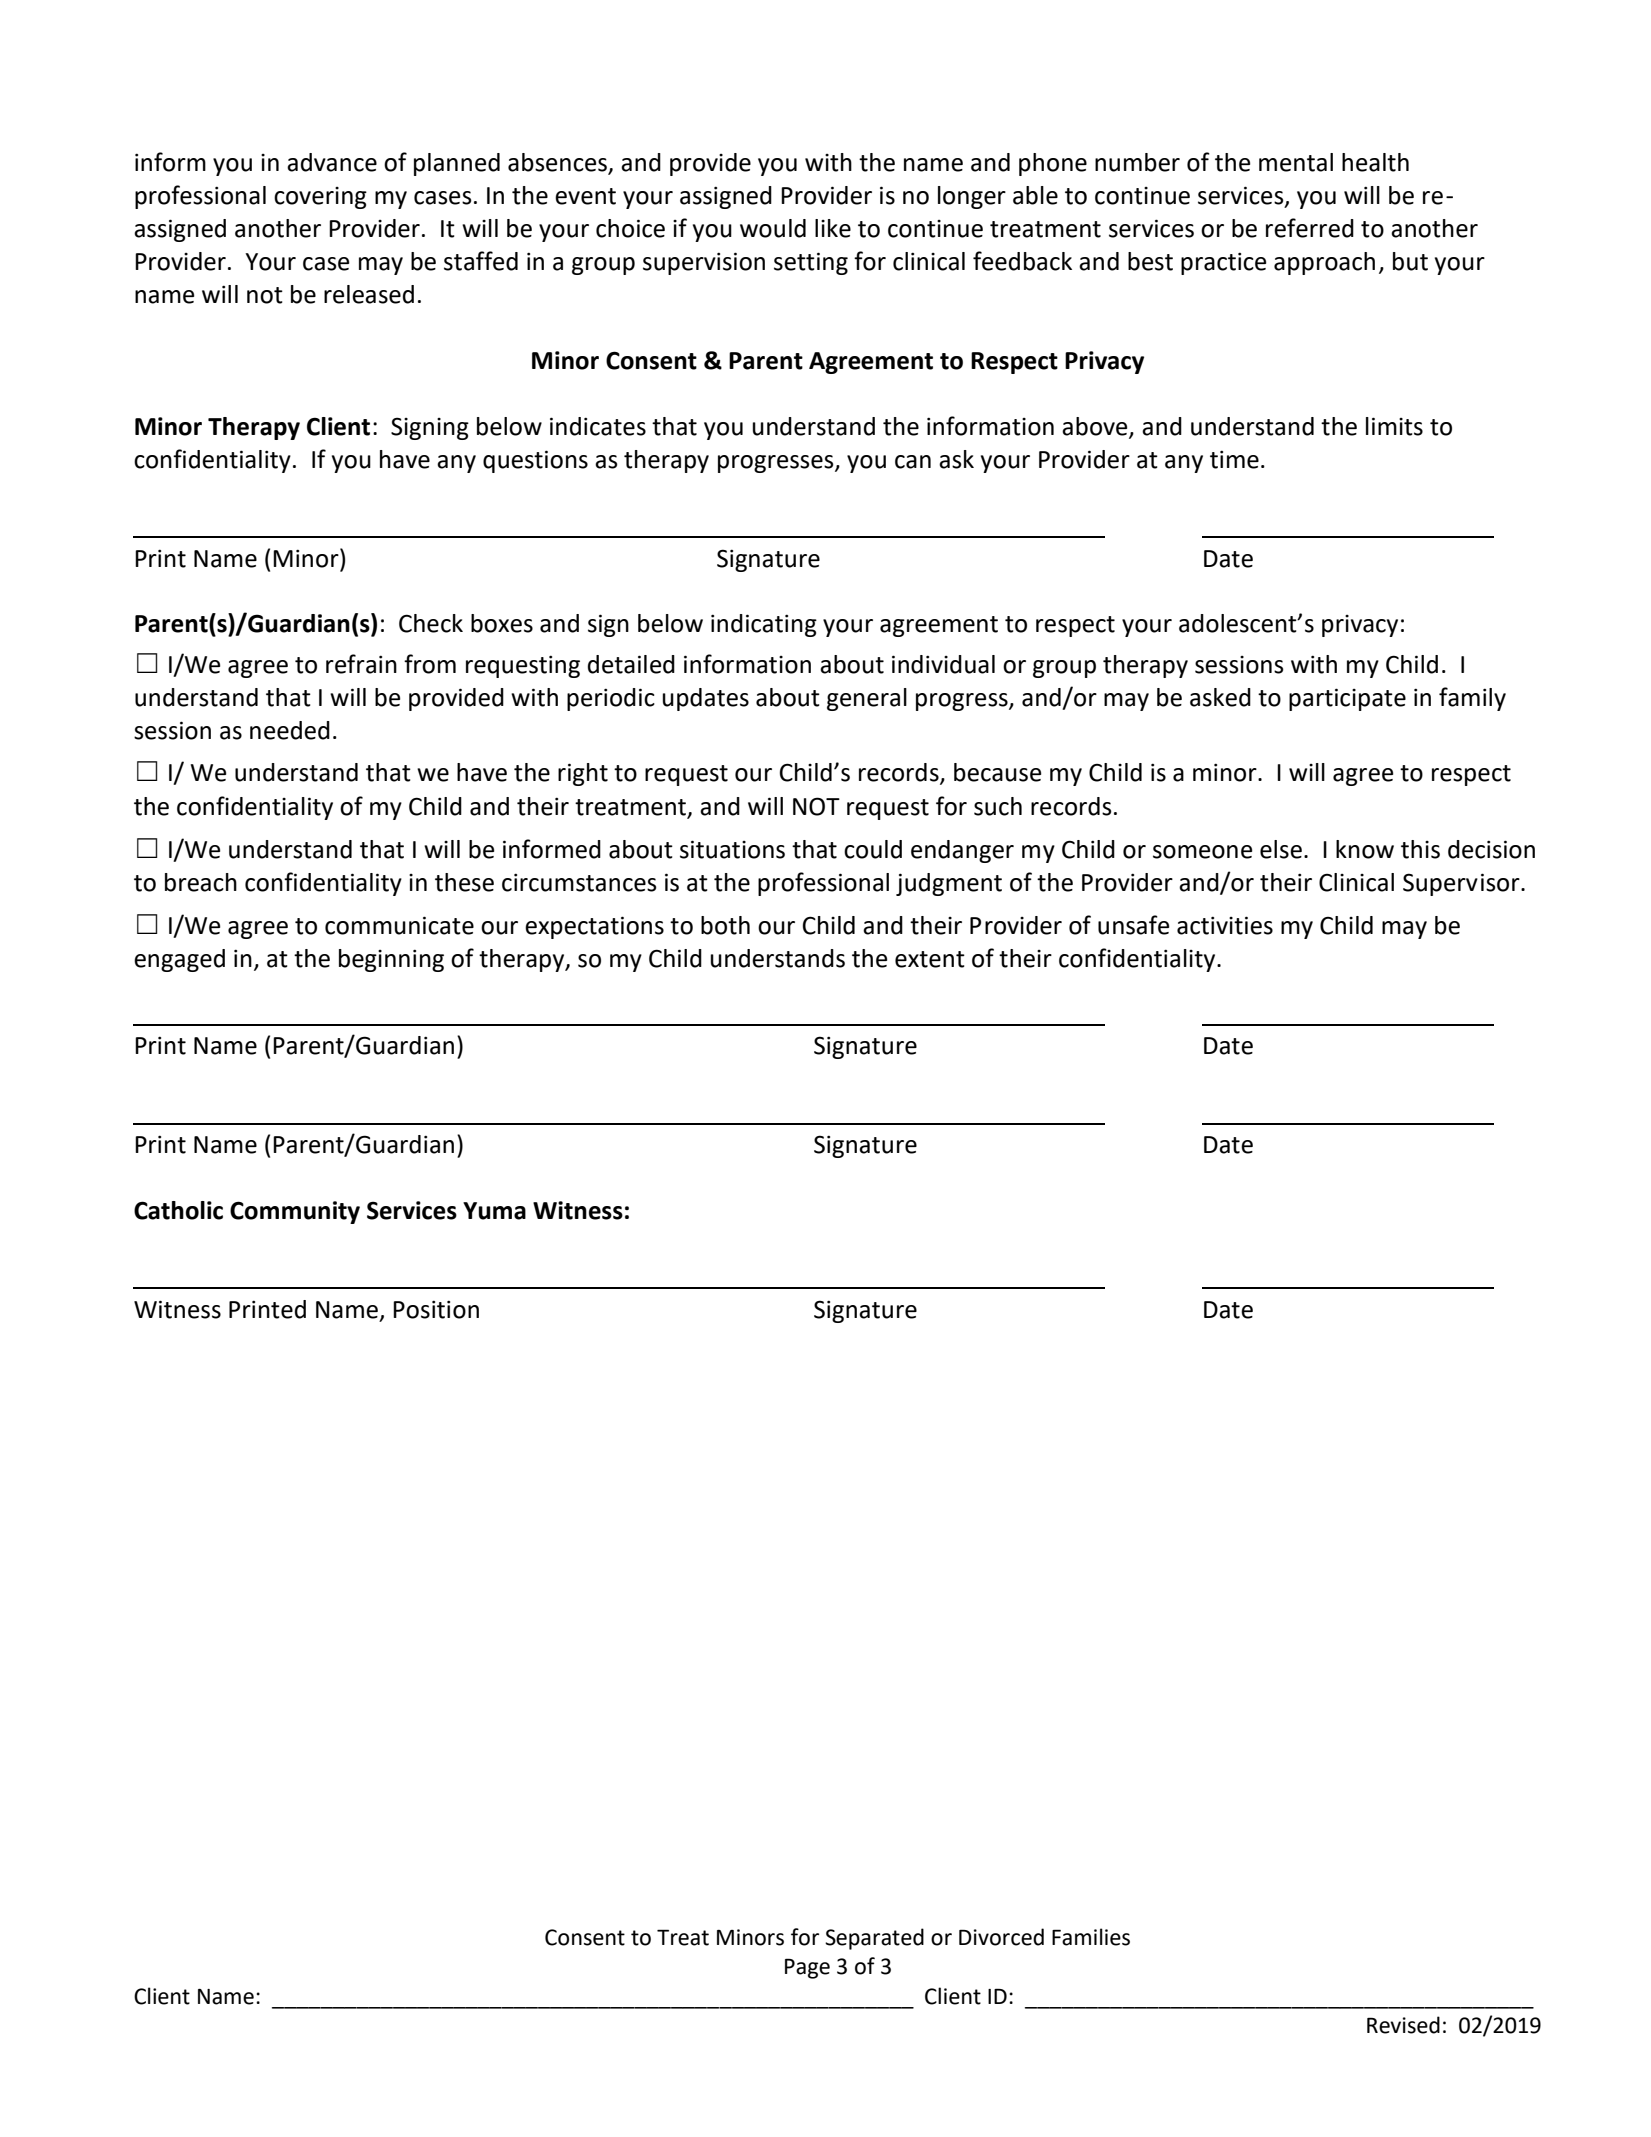 The height and width of the screenshot is (2137, 1651). I want to click on Page, so click(807, 1968).
